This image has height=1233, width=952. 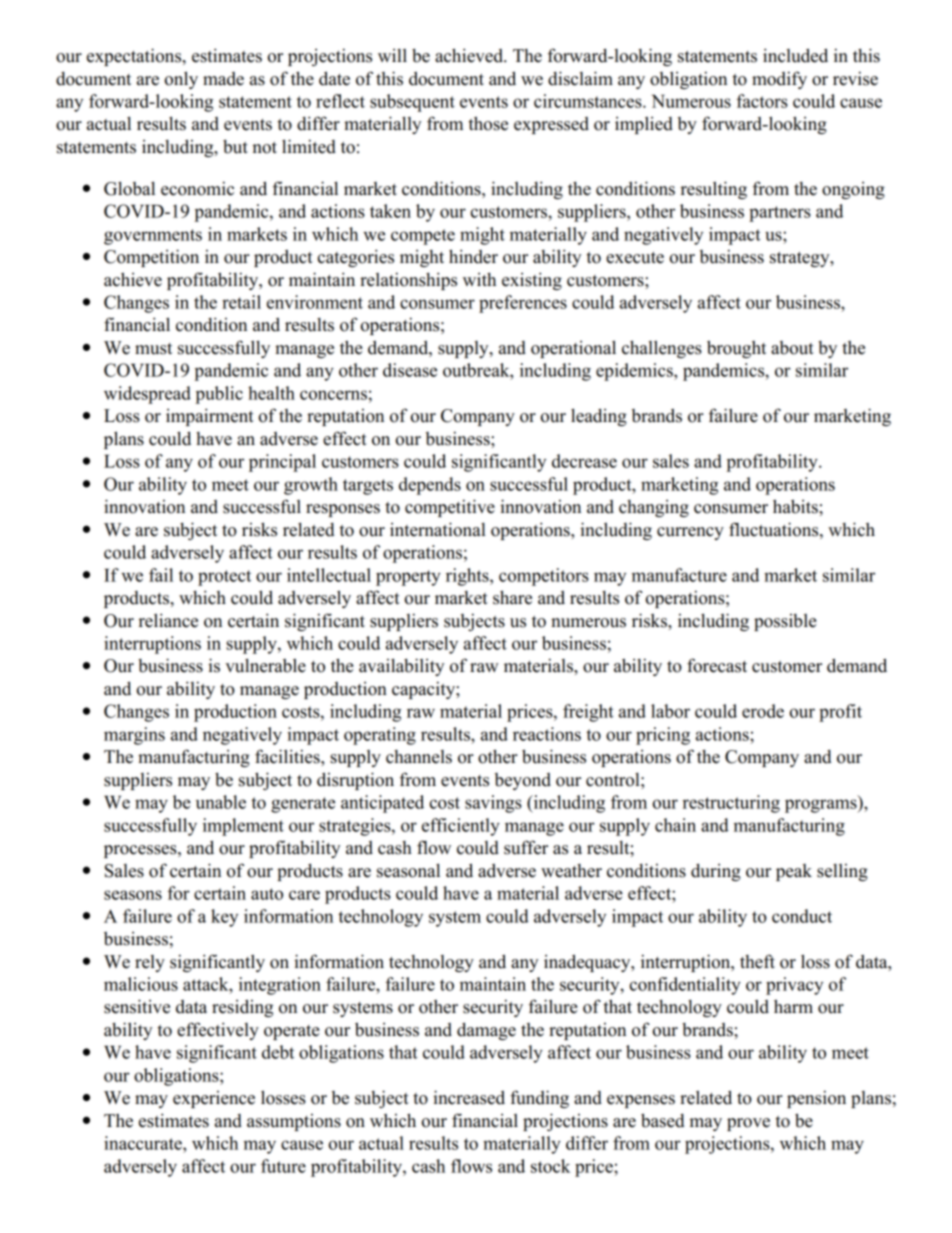 What do you see at coordinates (210, 417) in the image?
I see `impairment` at bounding box center [210, 417].
